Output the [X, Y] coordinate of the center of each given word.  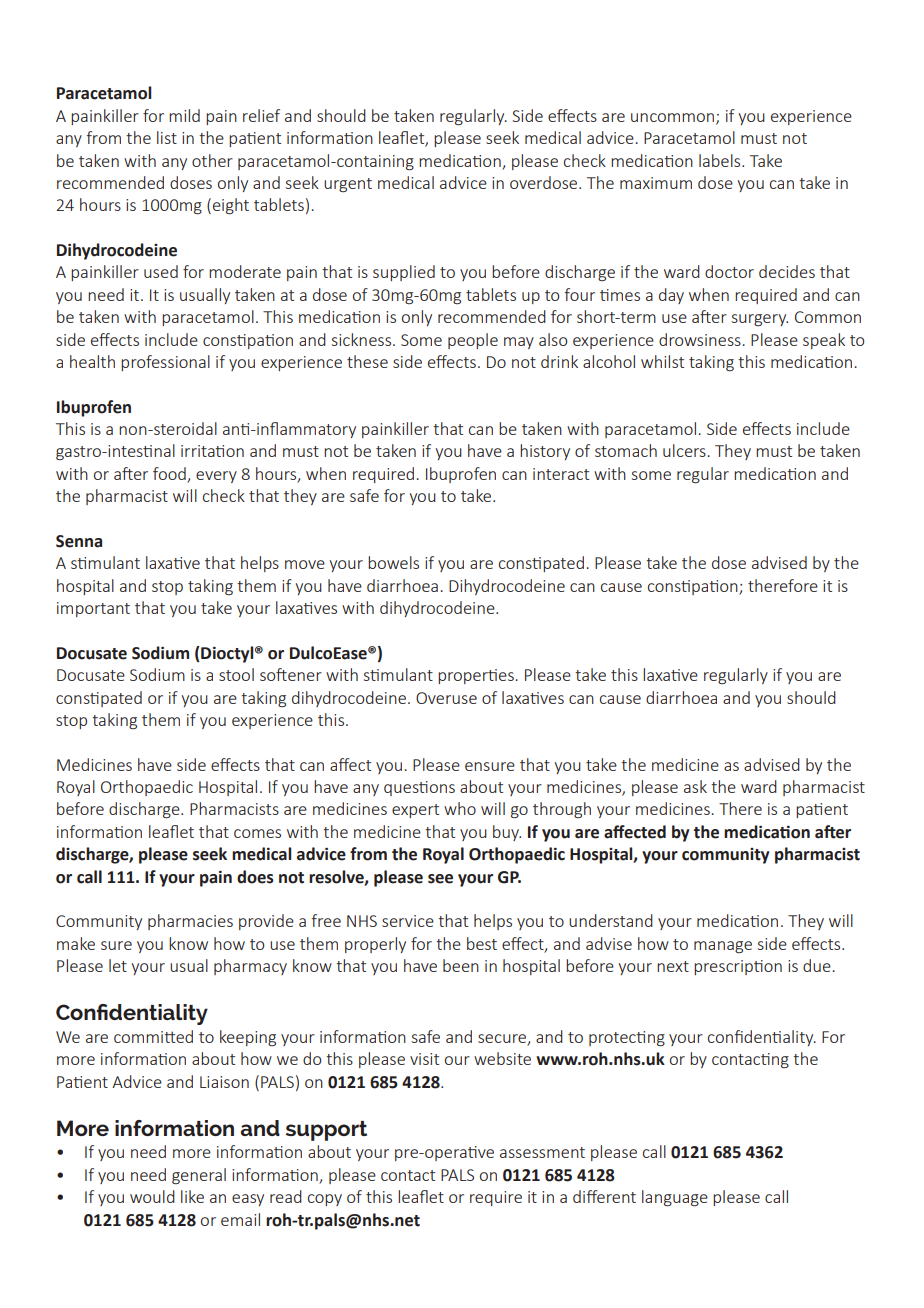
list [167, 137]
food [169, 473]
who [460, 808]
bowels [393, 562]
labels [721, 160]
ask [695, 786]
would [152, 1196]
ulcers [684, 450]
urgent [348, 185]
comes [257, 833]
